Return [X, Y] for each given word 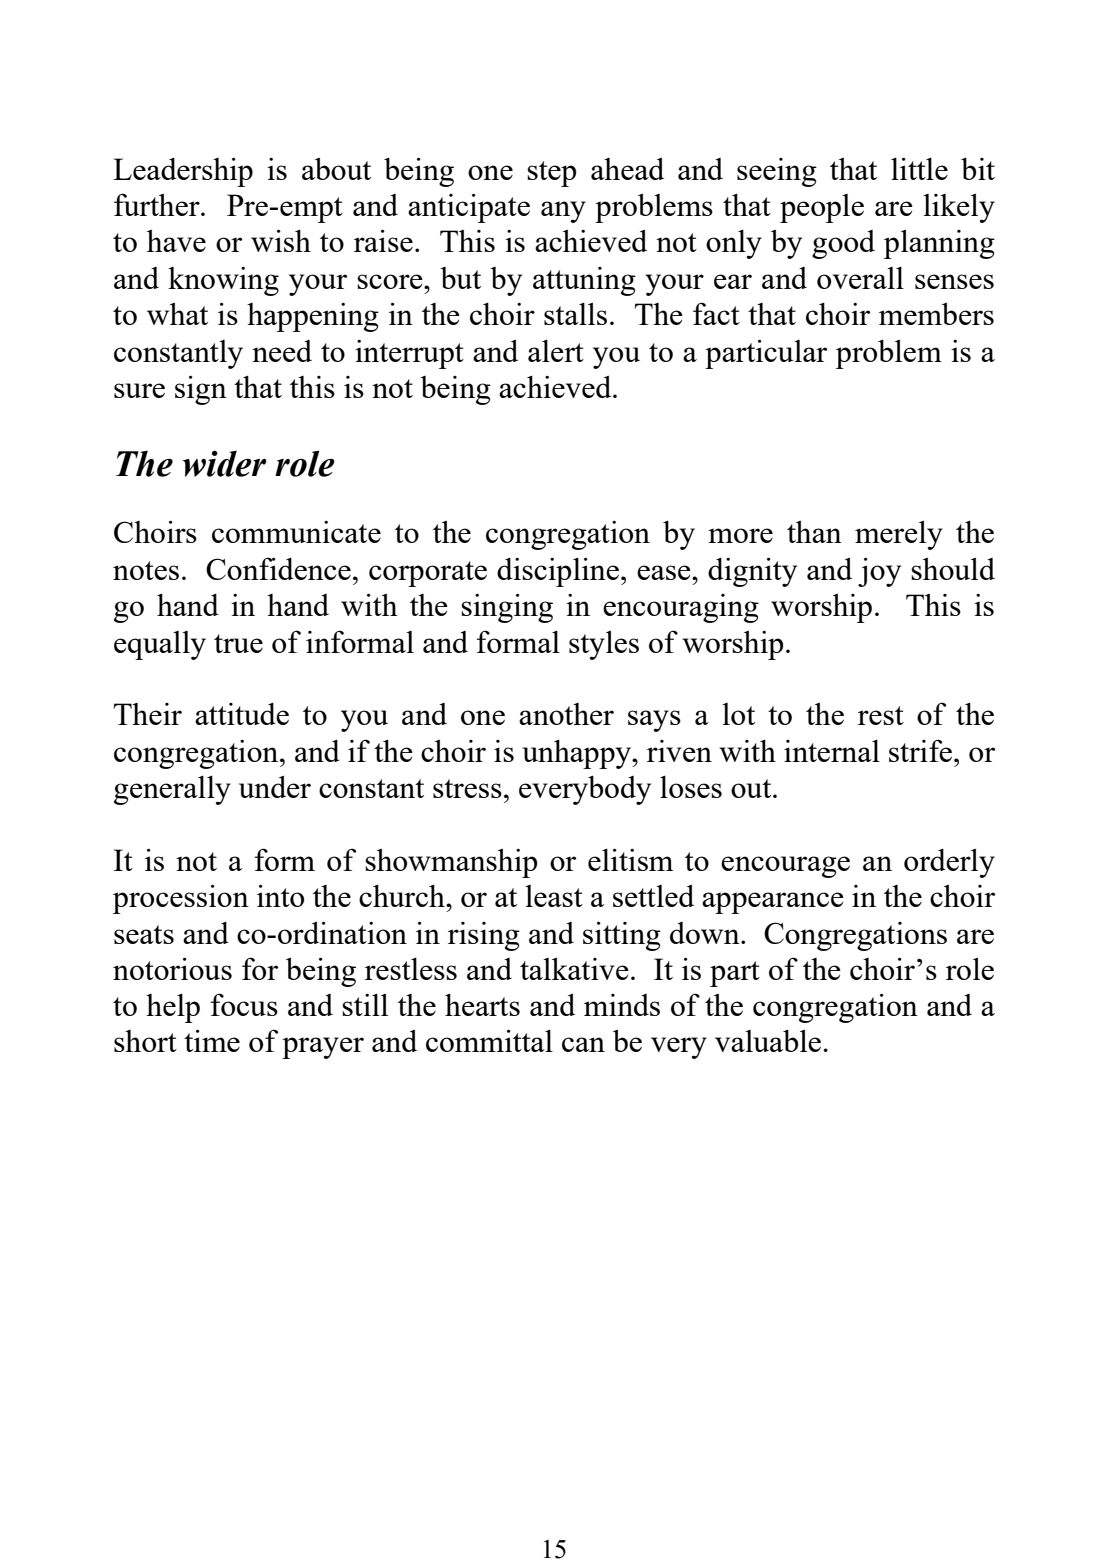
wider [224, 463]
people [822, 208]
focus [244, 1004]
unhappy [578, 754]
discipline [558, 572]
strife [922, 750]
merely [899, 535]
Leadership [183, 172]
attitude [242, 714]
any [563, 212]
